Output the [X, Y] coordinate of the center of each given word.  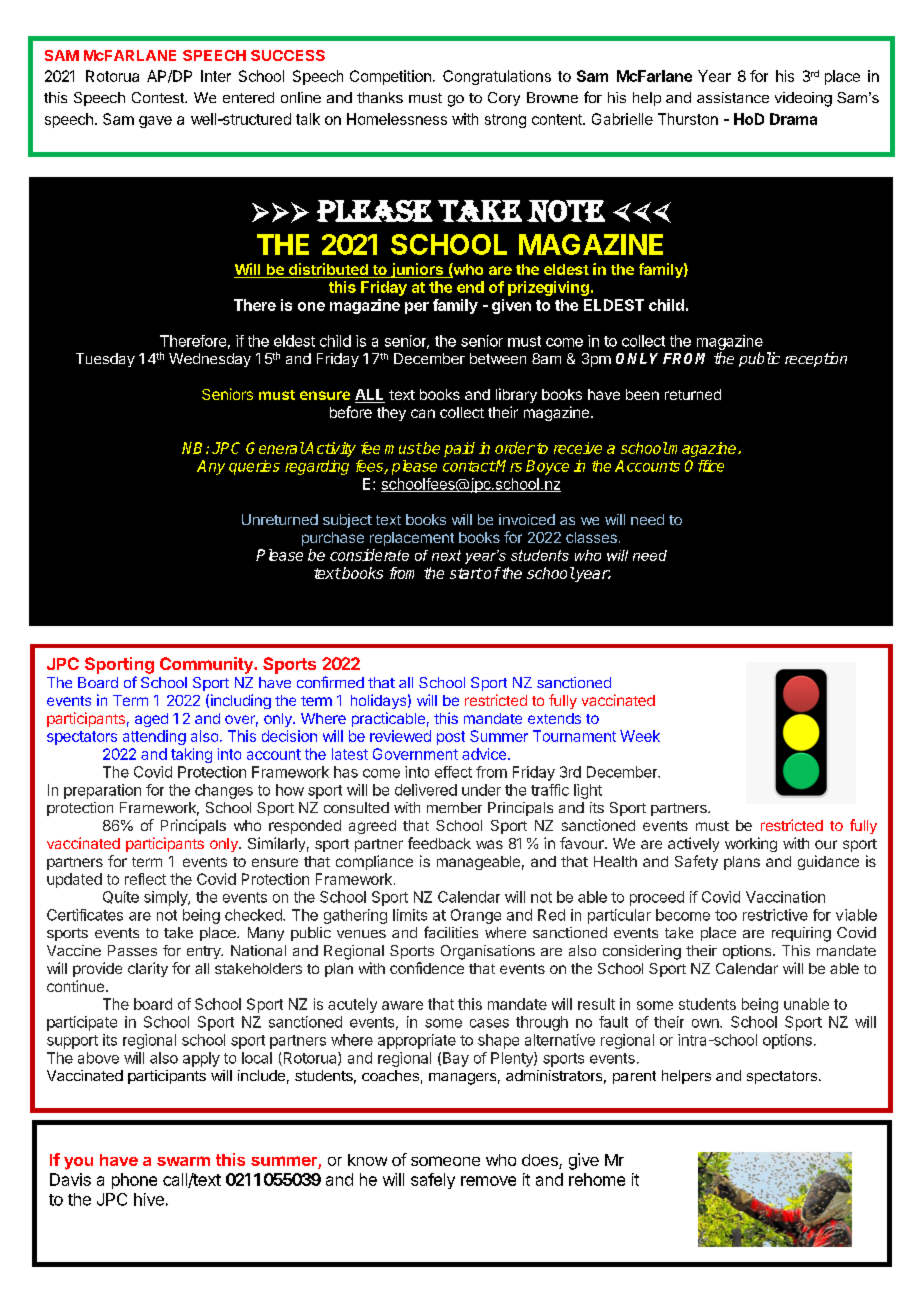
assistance [733, 97]
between [498, 358]
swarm [183, 1161]
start [466, 573]
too [726, 915]
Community [207, 665]
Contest [159, 97]
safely [433, 1181]
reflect [145, 879]
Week [640, 736]
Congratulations [497, 77]
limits [410, 915]
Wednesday [210, 360]
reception [816, 359]
